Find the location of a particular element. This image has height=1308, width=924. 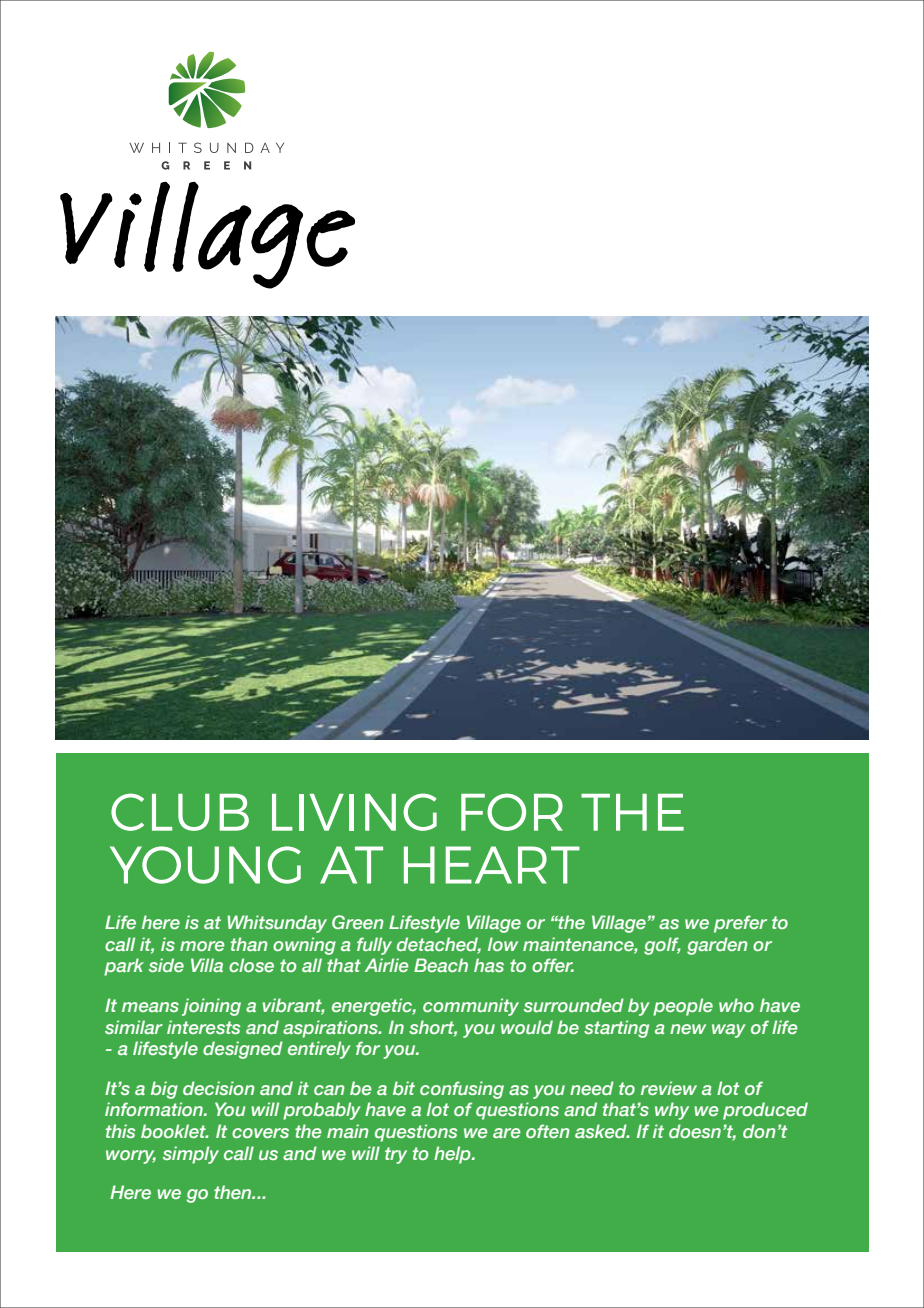

low is located at coordinates (503, 944).
